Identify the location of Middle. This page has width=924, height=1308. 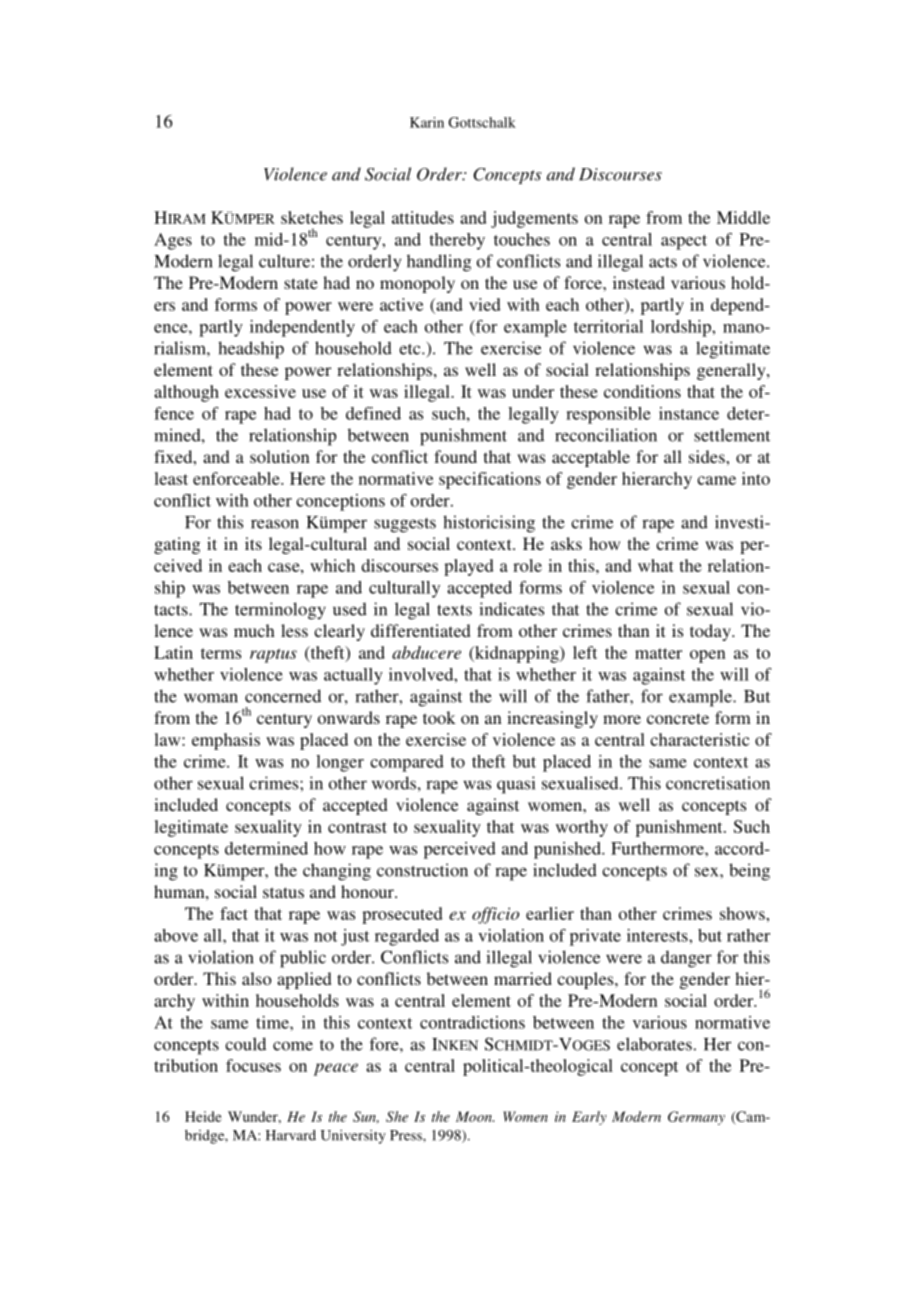
(743, 217).
